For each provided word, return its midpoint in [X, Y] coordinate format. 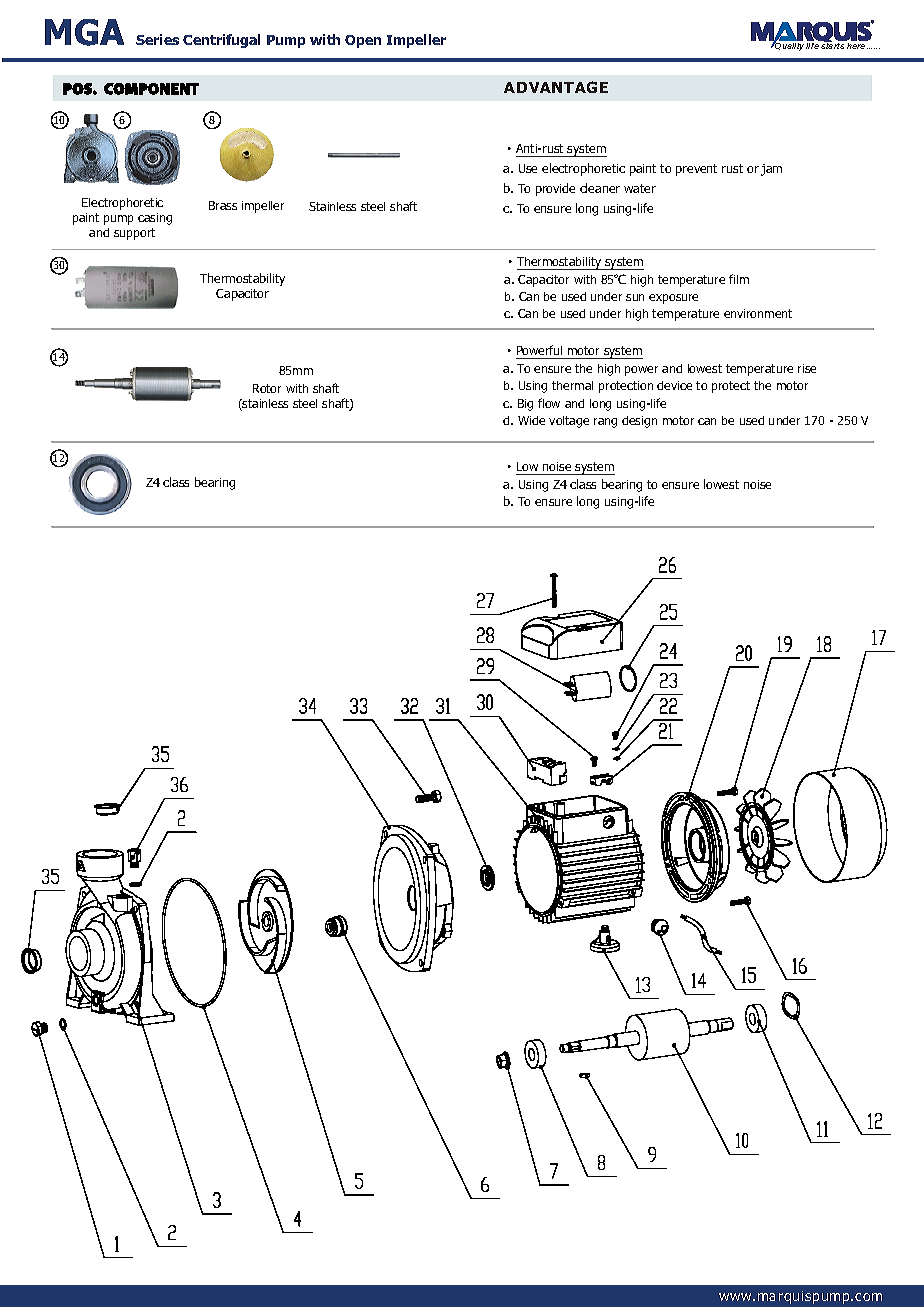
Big [525, 405]
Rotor [267, 388]
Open [363, 41]
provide [555, 189]
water [640, 188]
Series [157, 39]
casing [155, 219]
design [639, 422]
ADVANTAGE [556, 87]
